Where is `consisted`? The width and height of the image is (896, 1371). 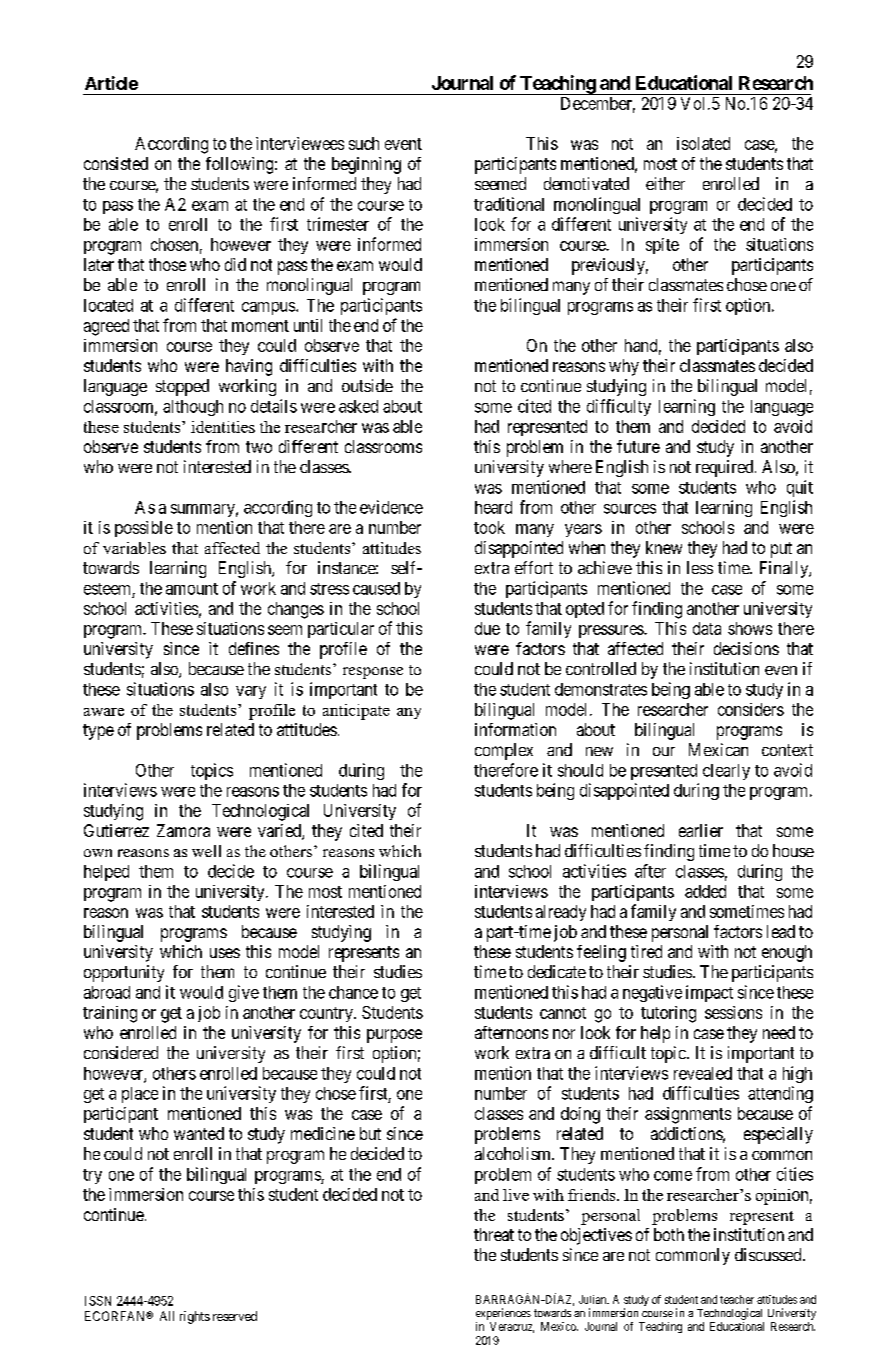 consisted is located at coordinates (116, 163).
